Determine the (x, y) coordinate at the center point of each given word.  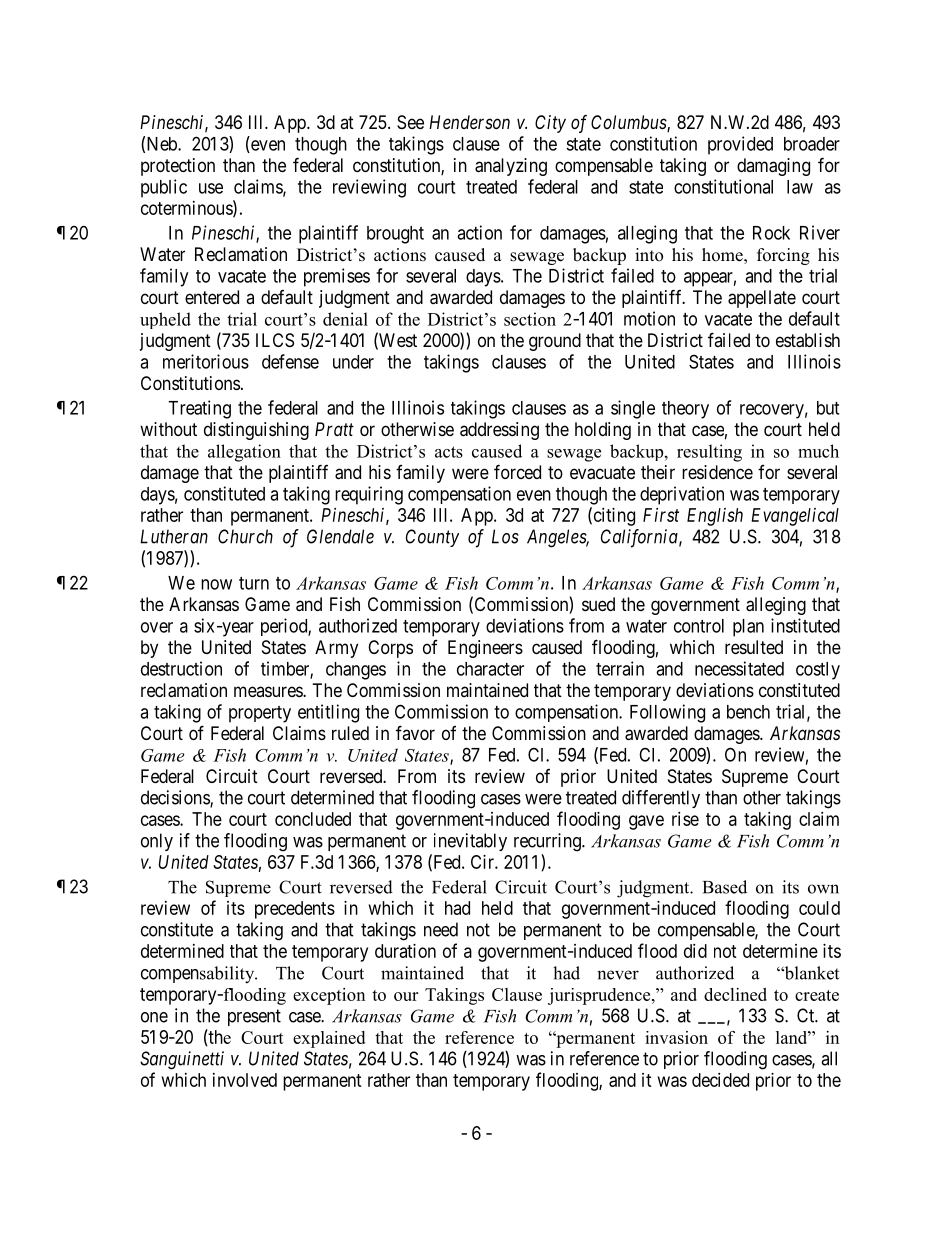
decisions (176, 798)
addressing (499, 431)
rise (685, 819)
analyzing (511, 167)
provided (740, 145)
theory (685, 410)
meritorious (206, 361)
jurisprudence (600, 996)
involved (245, 1080)
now (216, 584)
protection (178, 167)
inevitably (470, 842)
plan (748, 628)
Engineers (485, 649)
